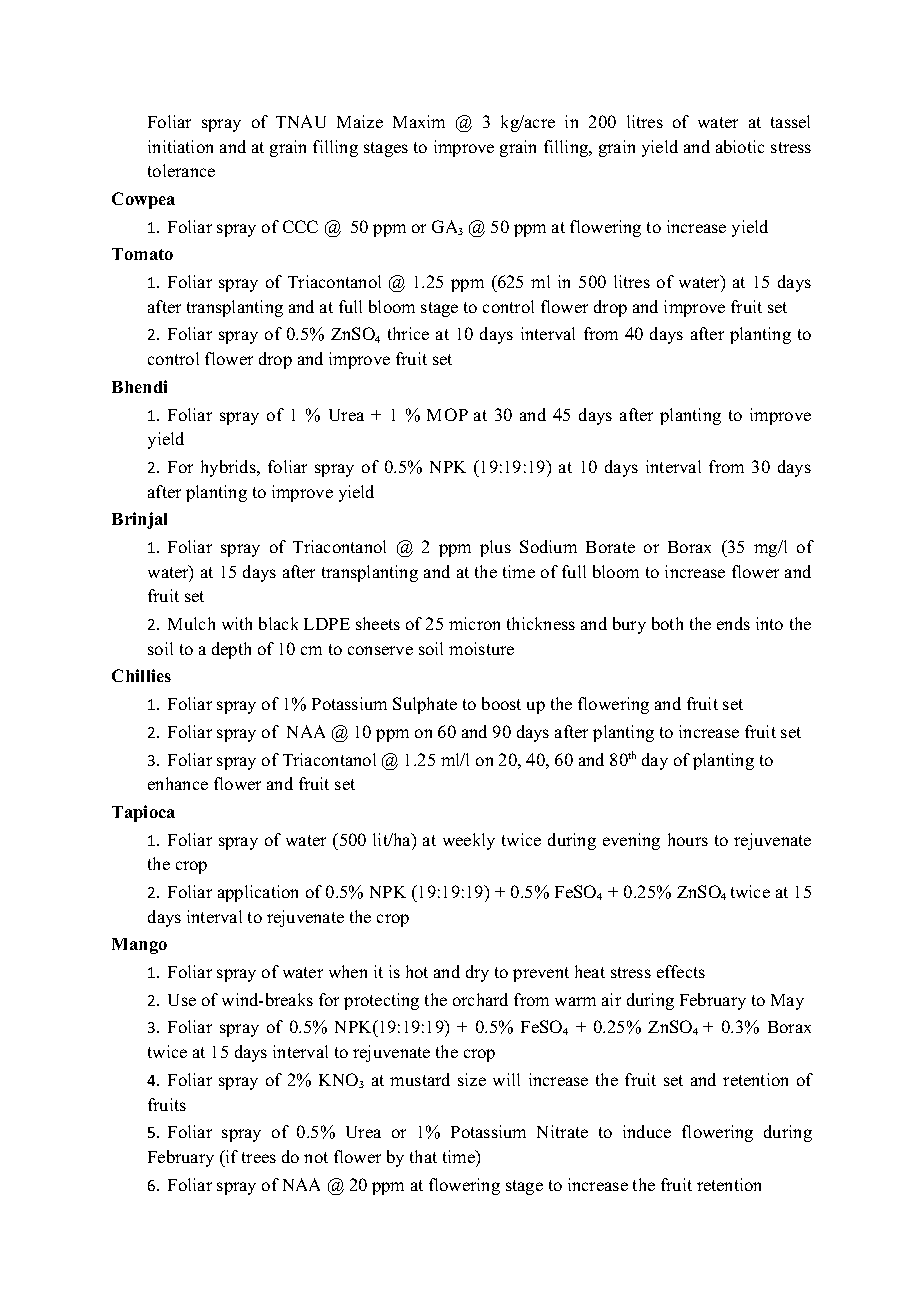 This screenshot has width=924, height=1308. Describe the element at coordinates (469, 841) in the screenshot. I see `weekly` at that location.
